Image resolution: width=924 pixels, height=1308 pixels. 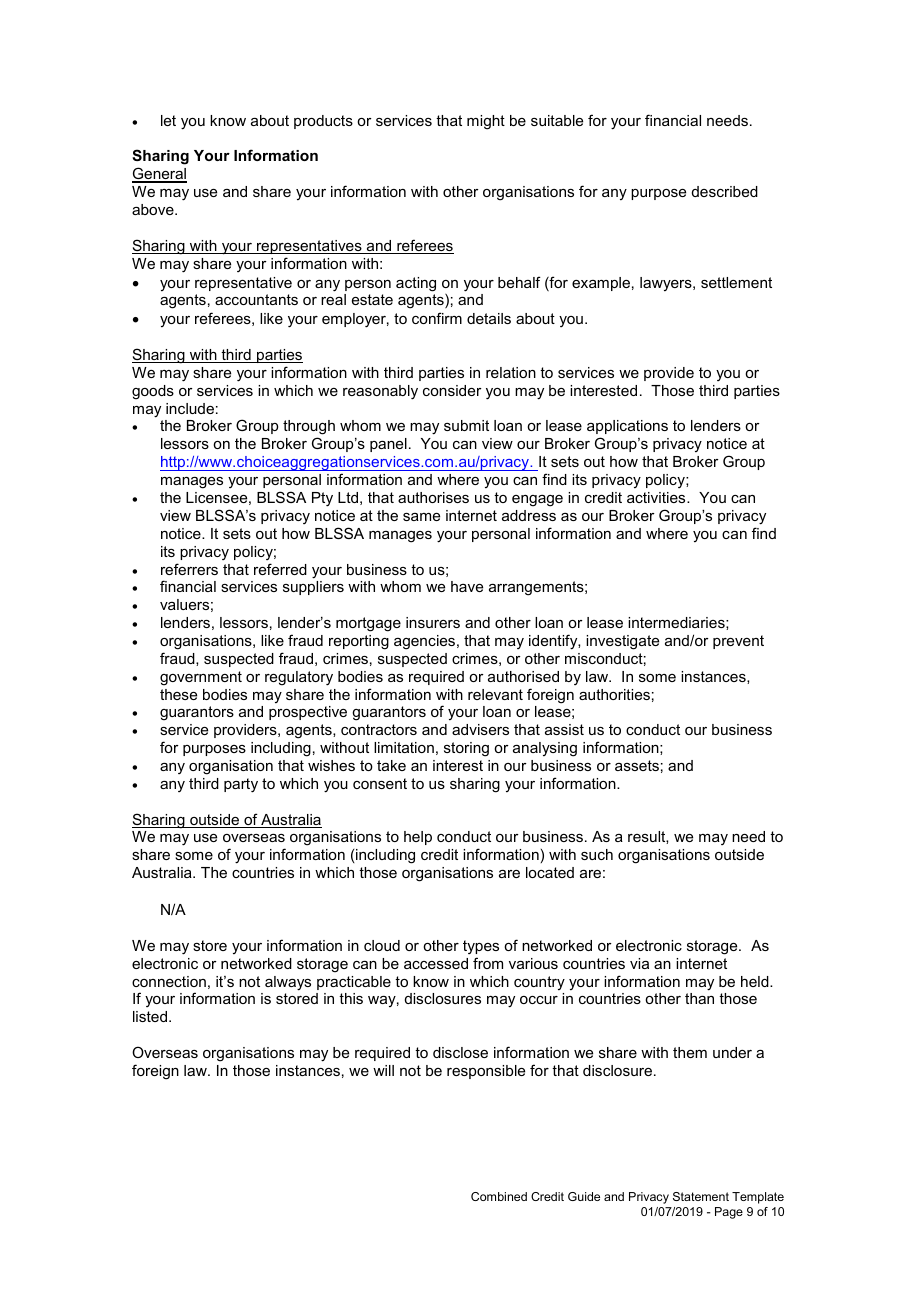 I want to click on described, so click(x=725, y=191).
